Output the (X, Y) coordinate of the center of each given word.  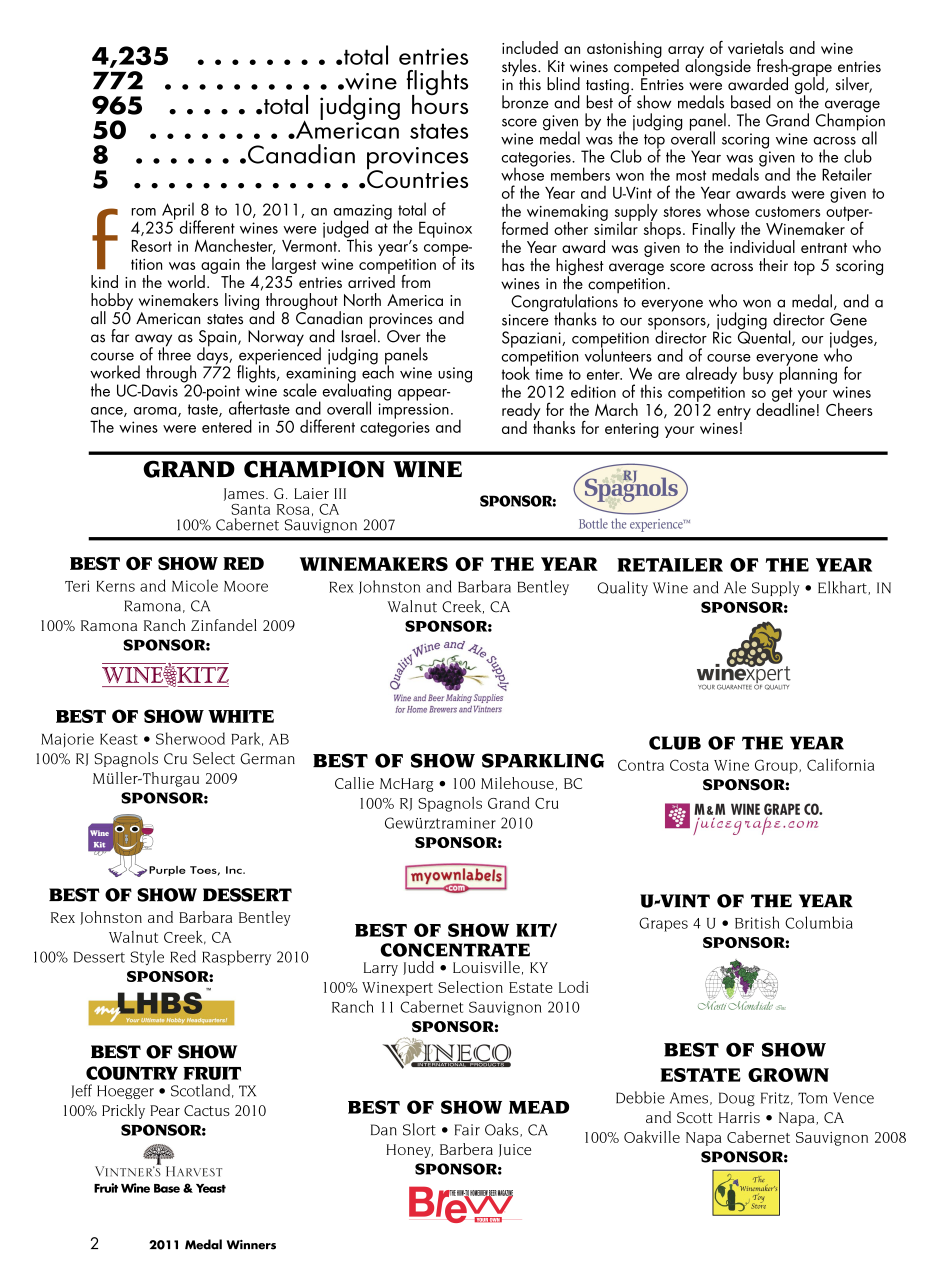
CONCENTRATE (455, 950)
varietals (756, 47)
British (757, 922)
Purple (167, 871)
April (178, 212)
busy (758, 375)
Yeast (211, 1188)
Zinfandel (224, 625)
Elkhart (843, 588)
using (455, 375)
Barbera (466, 1149)
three (174, 353)
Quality (622, 588)
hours (440, 103)
